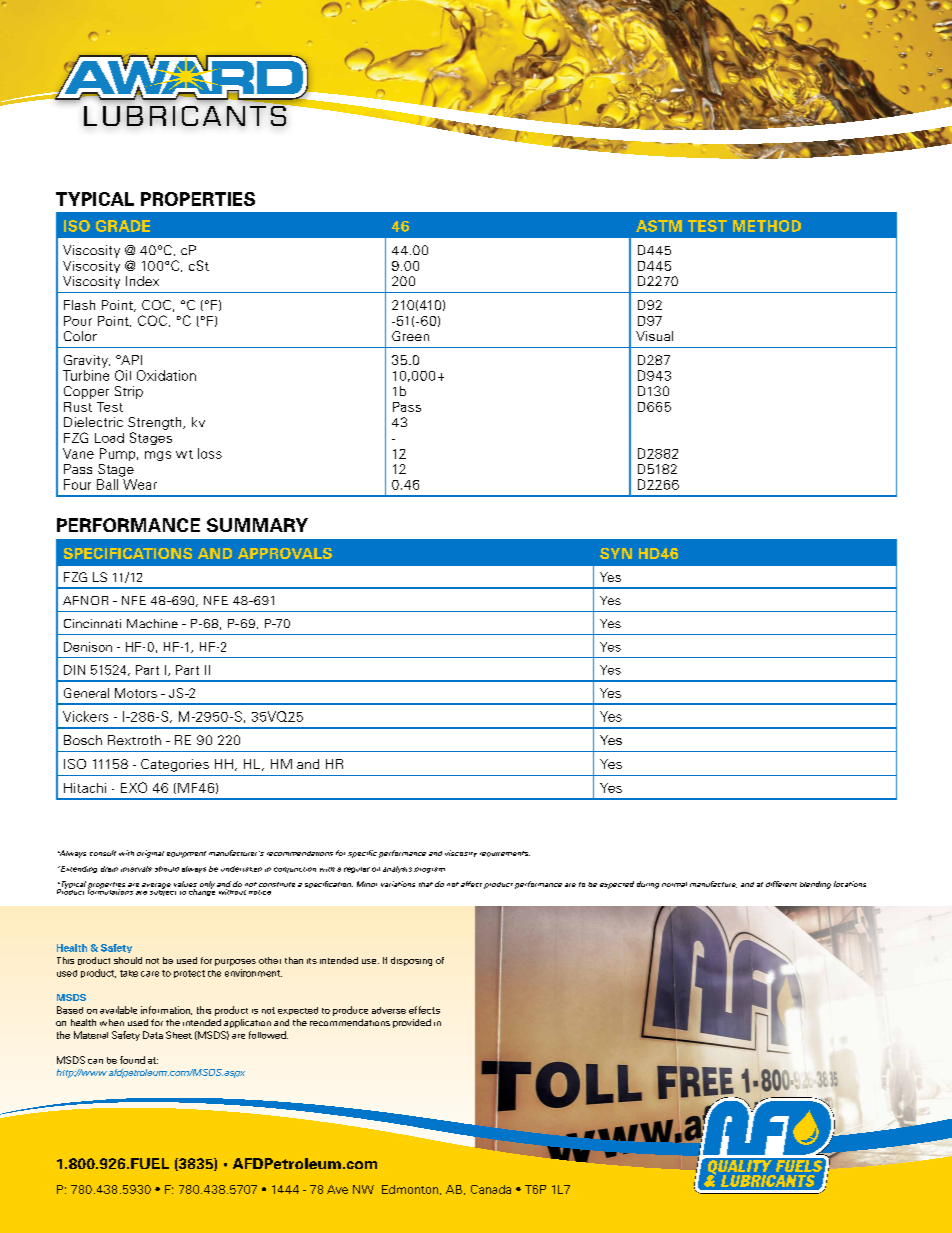 This screenshot has width=952, height=1233. Describe the element at coordinates (471, 884) in the screenshot. I see `affect` at that location.
